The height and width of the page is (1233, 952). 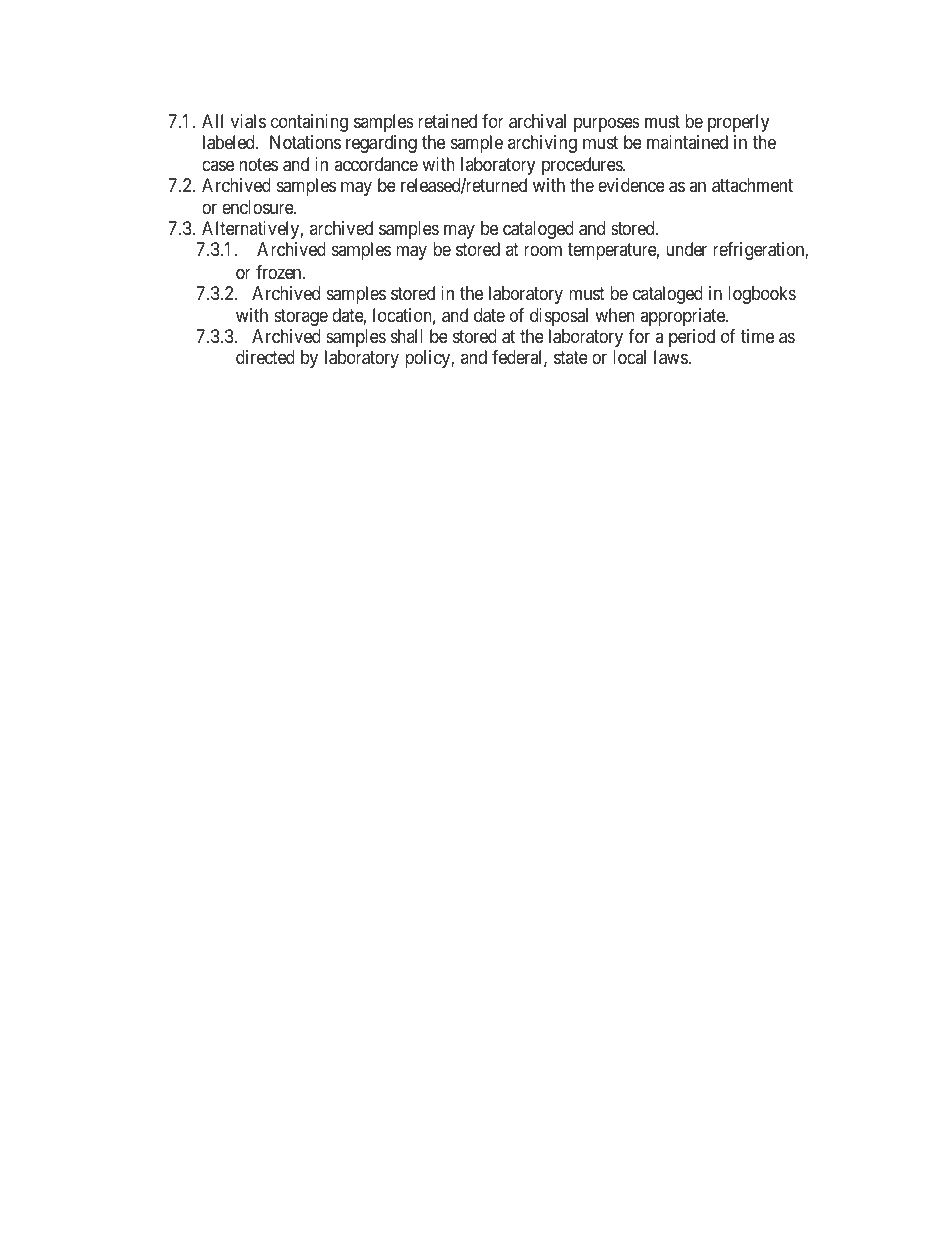 I want to click on storage, so click(x=301, y=317).
